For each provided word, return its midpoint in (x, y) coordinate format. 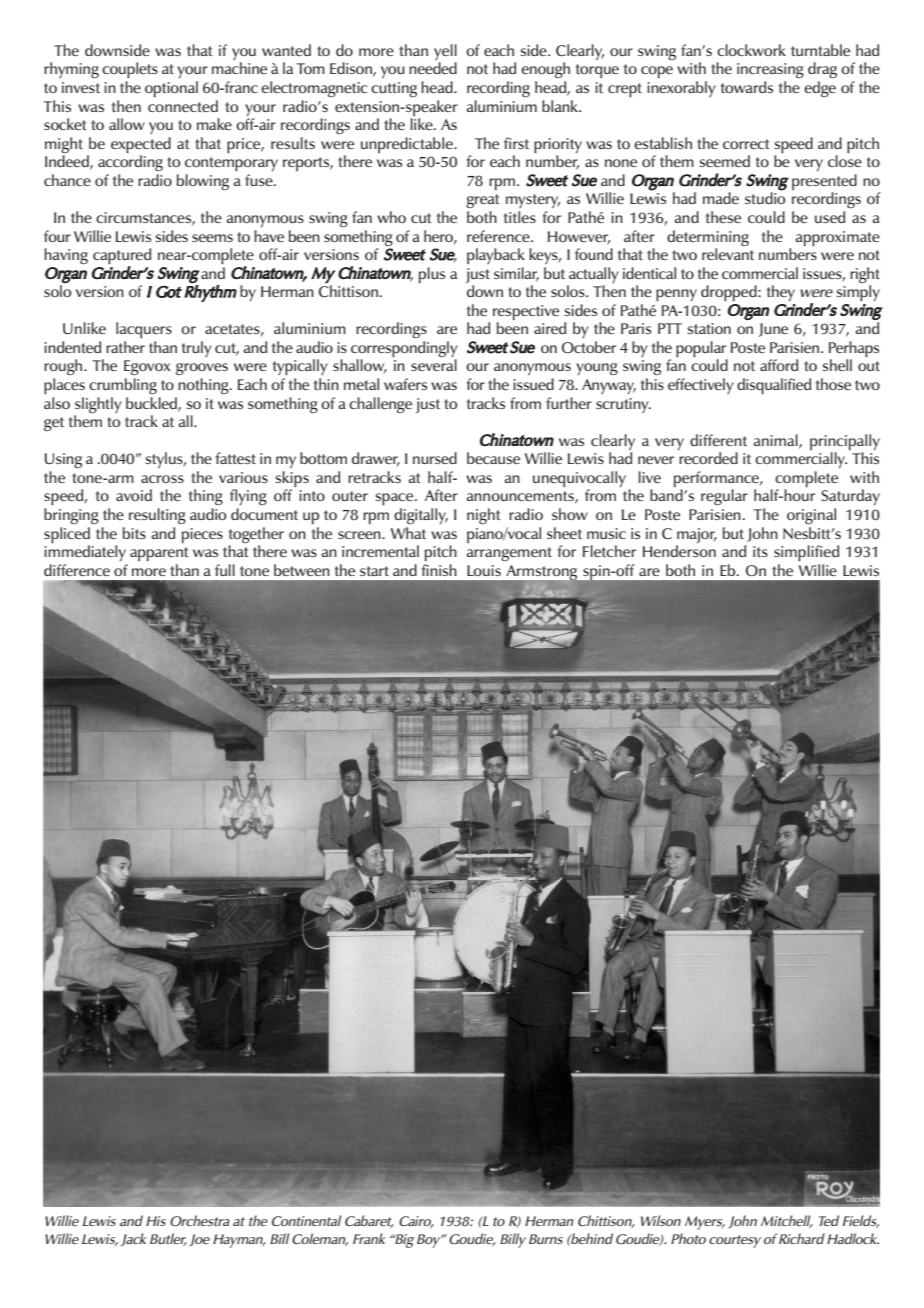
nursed (435, 458)
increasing (770, 70)
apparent (159, 554)
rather (125, 347)
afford (779, 365)
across (162, 479)
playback (496, 256)
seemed (725, 161)
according (130, 163)
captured (122, 257)
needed (433, 68)
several (434, 365)
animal (776, 441)
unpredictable (408, 145)
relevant (728, 253)
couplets (130, 70)
